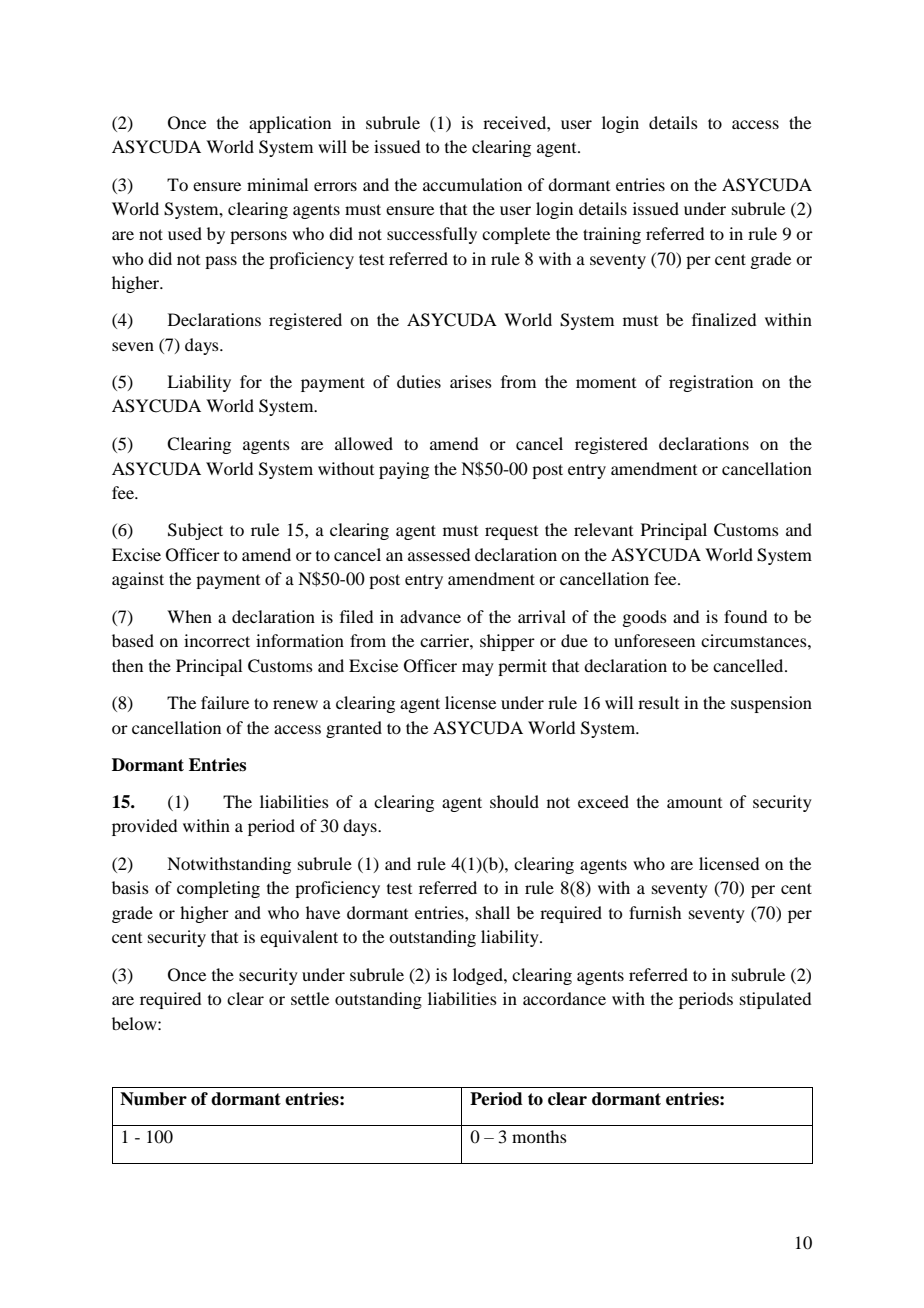 The height and width of the screenshot is (1308, 924). What do you see at coordinates (153, 1099) in the screenshot?
I see `Number` at bounding box center [153, 1099].
